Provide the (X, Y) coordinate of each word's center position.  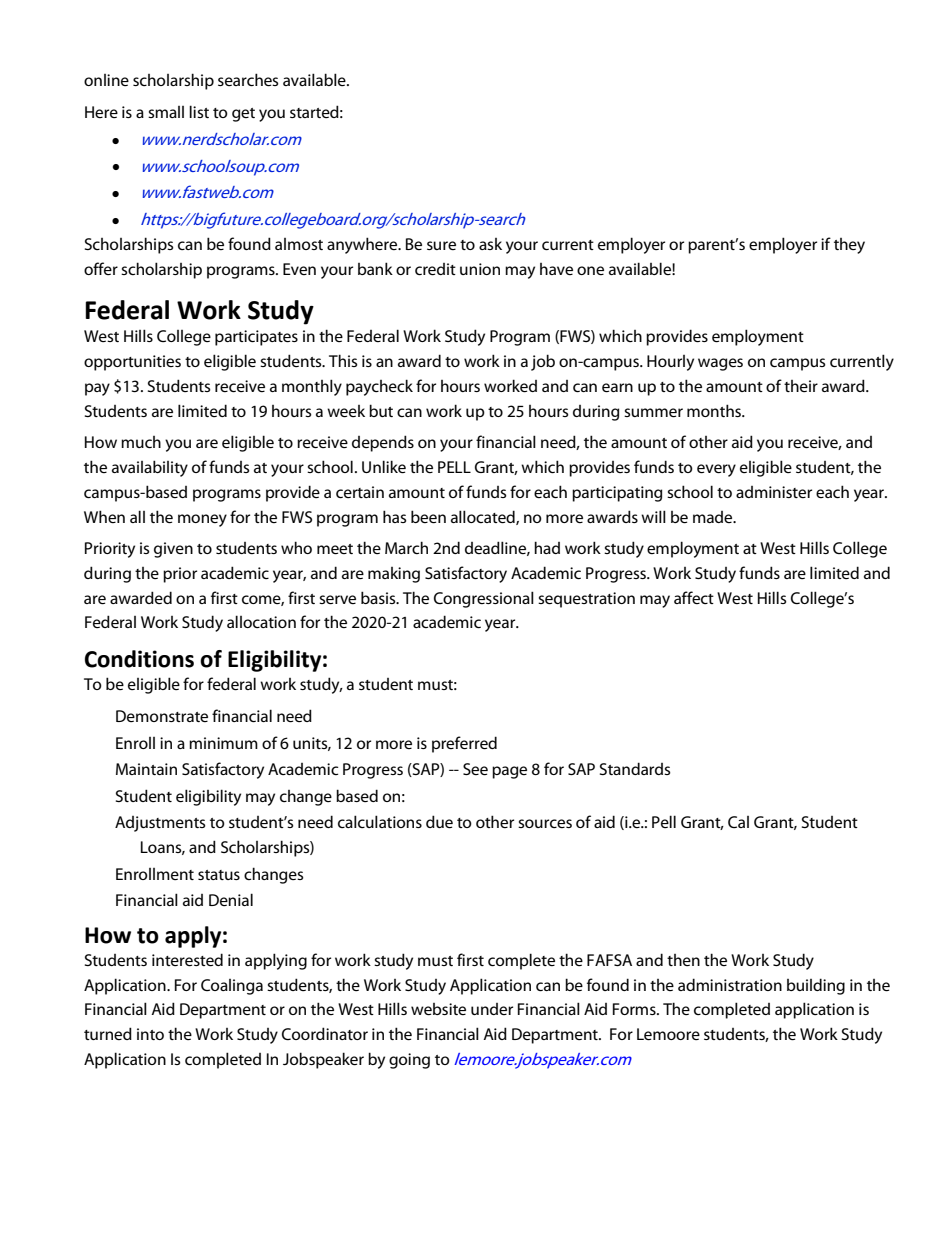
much (141, 442)
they (849, 246)
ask (490, 244)
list (199, 111)
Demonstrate (162, 716)
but (381, 410)
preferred (464, 744)
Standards (635, 768)
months (715, 410)
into (150, 1034)
